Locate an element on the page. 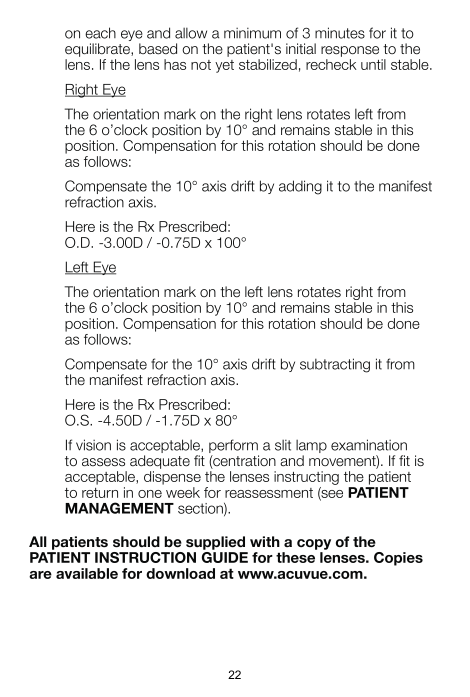 Image resolution: width=470 pixels, height=697 pixels. available is located at coordinates (87, 573).
